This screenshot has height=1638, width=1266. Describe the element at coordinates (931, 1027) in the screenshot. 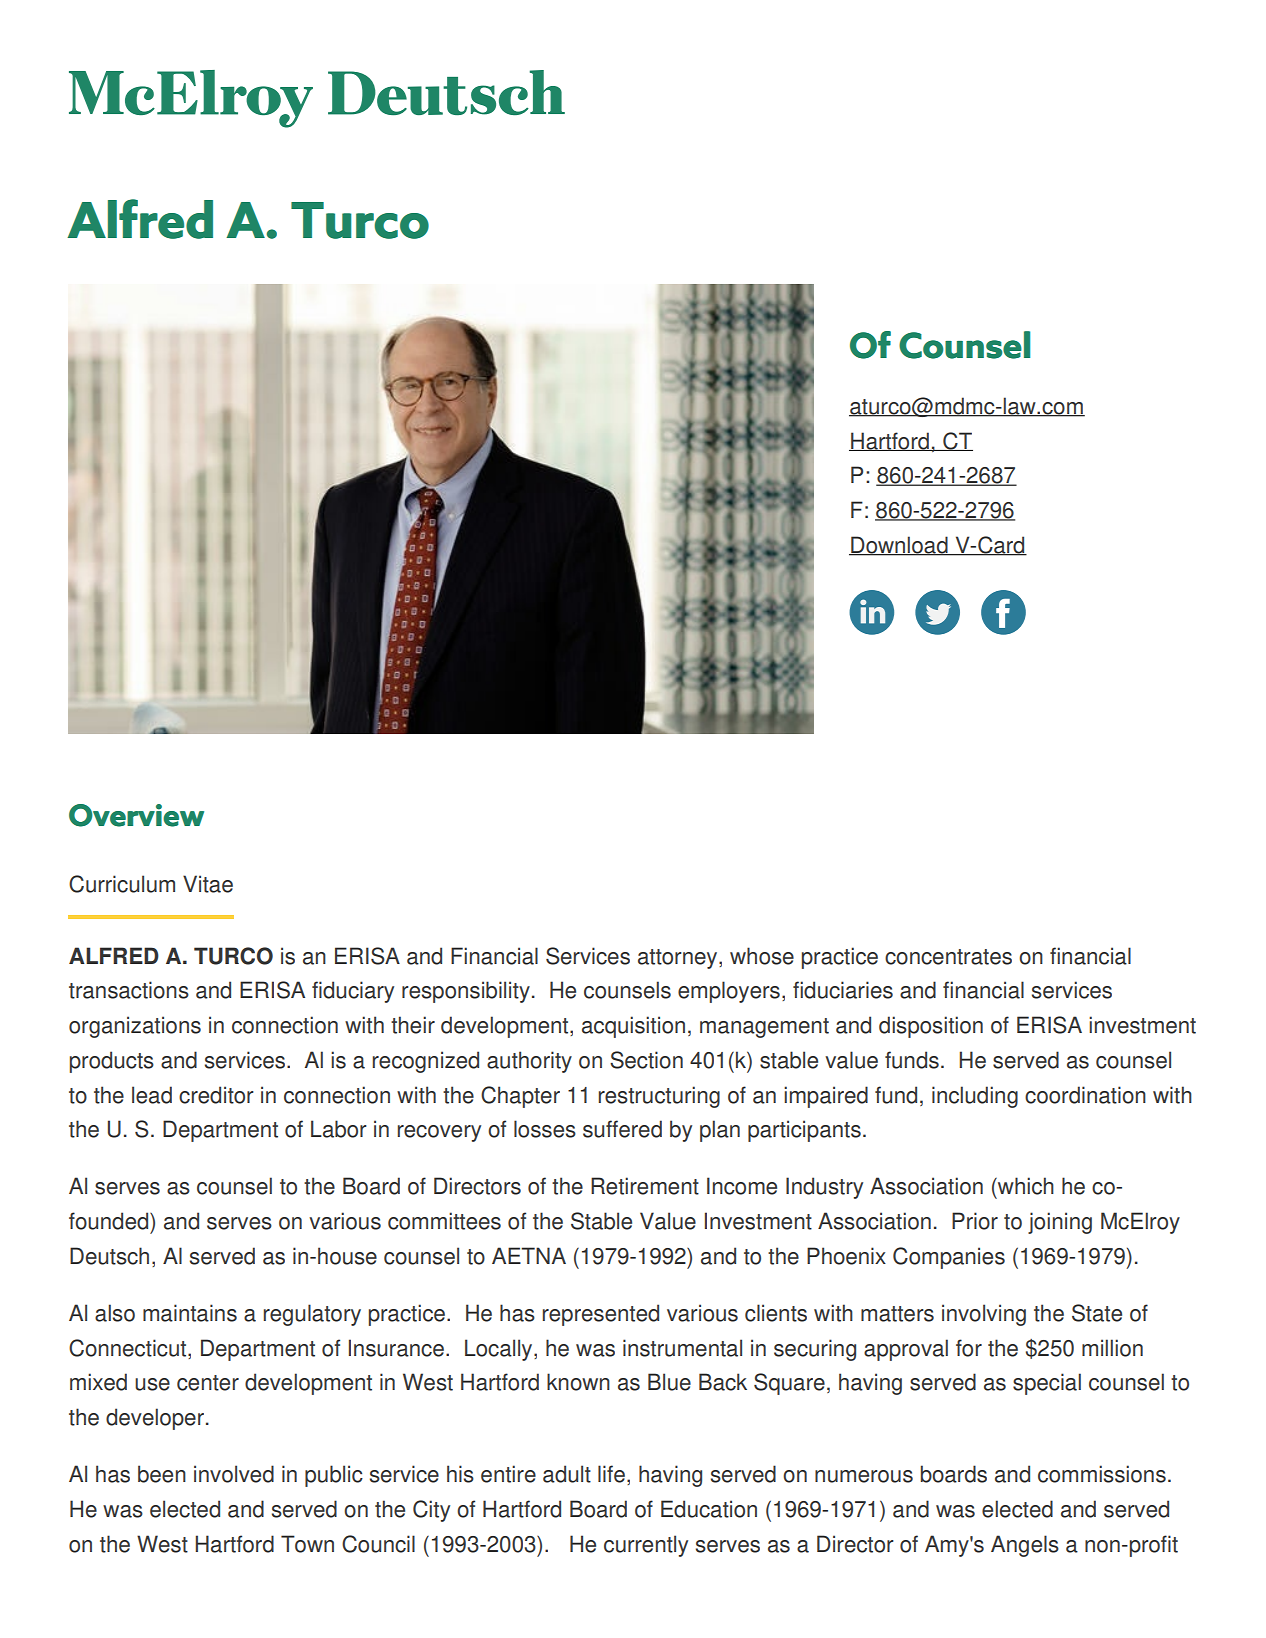

I see `disposition` at that location.
